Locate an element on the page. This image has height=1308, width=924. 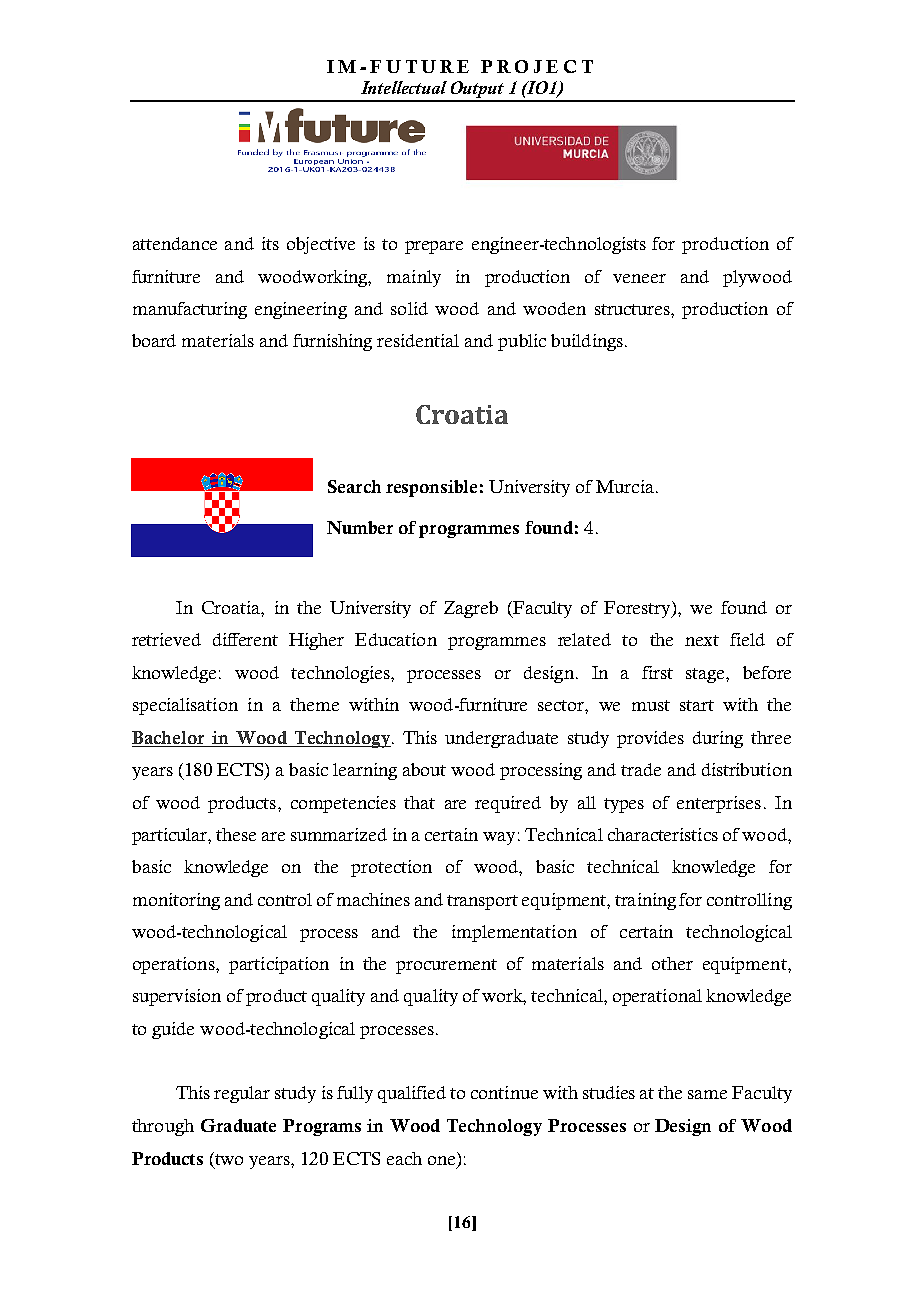
regular is located at coordinates (242, 1094).
